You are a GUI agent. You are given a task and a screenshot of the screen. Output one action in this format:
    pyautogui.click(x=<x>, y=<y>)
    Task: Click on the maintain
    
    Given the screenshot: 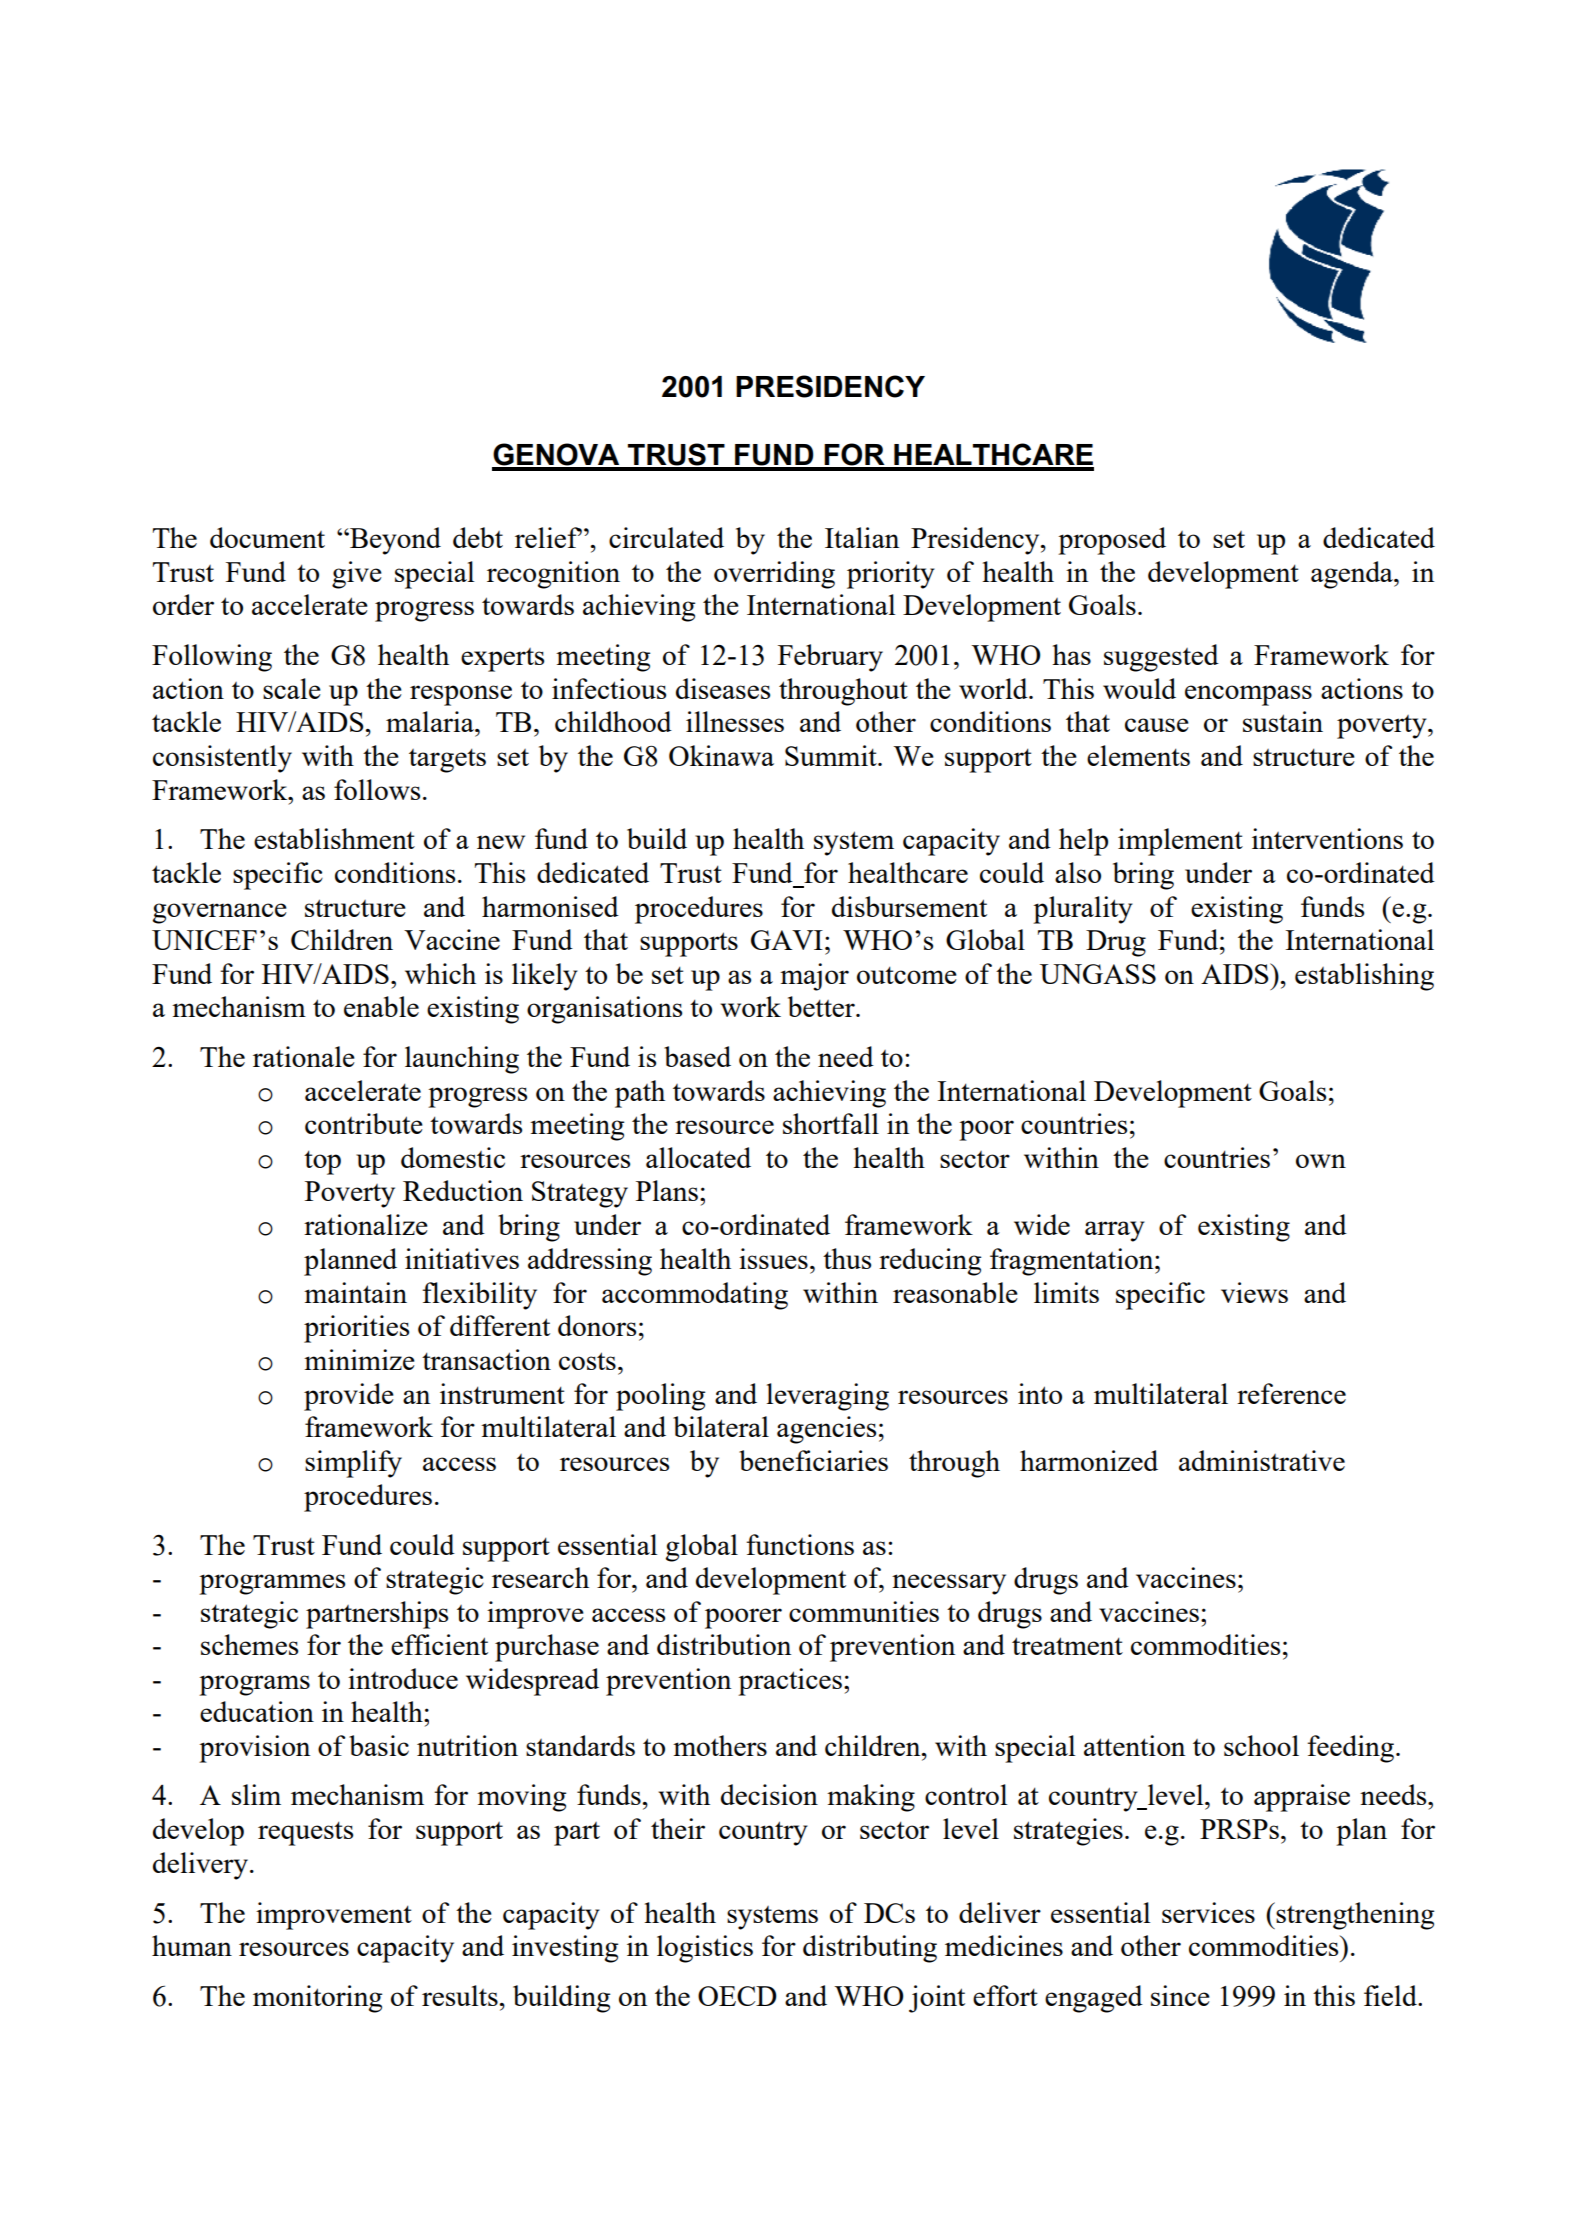 What is the action you would take?
    pyautogui.click(x=355, y=1292)
